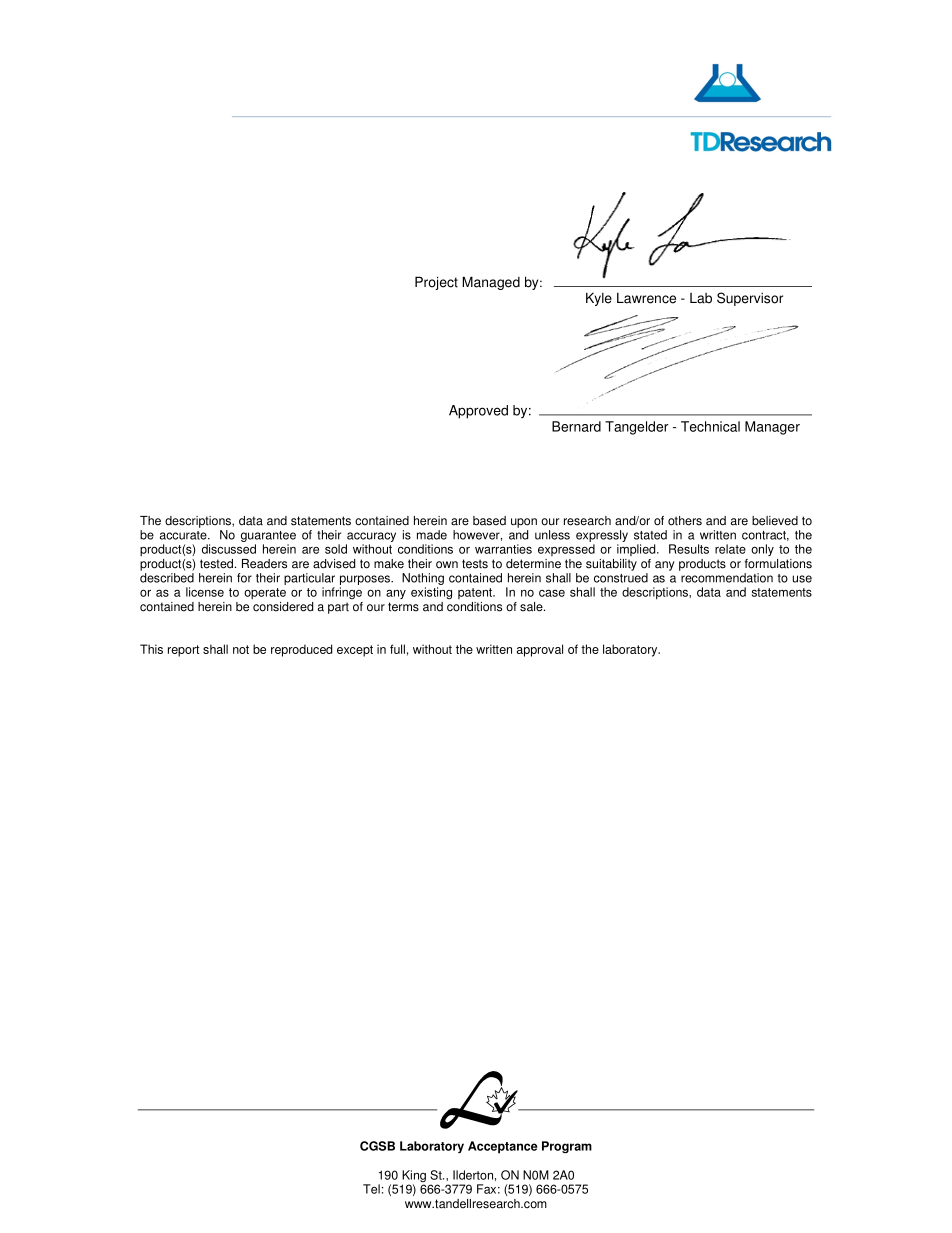  I want to click on Managed, so click(491, 283).
